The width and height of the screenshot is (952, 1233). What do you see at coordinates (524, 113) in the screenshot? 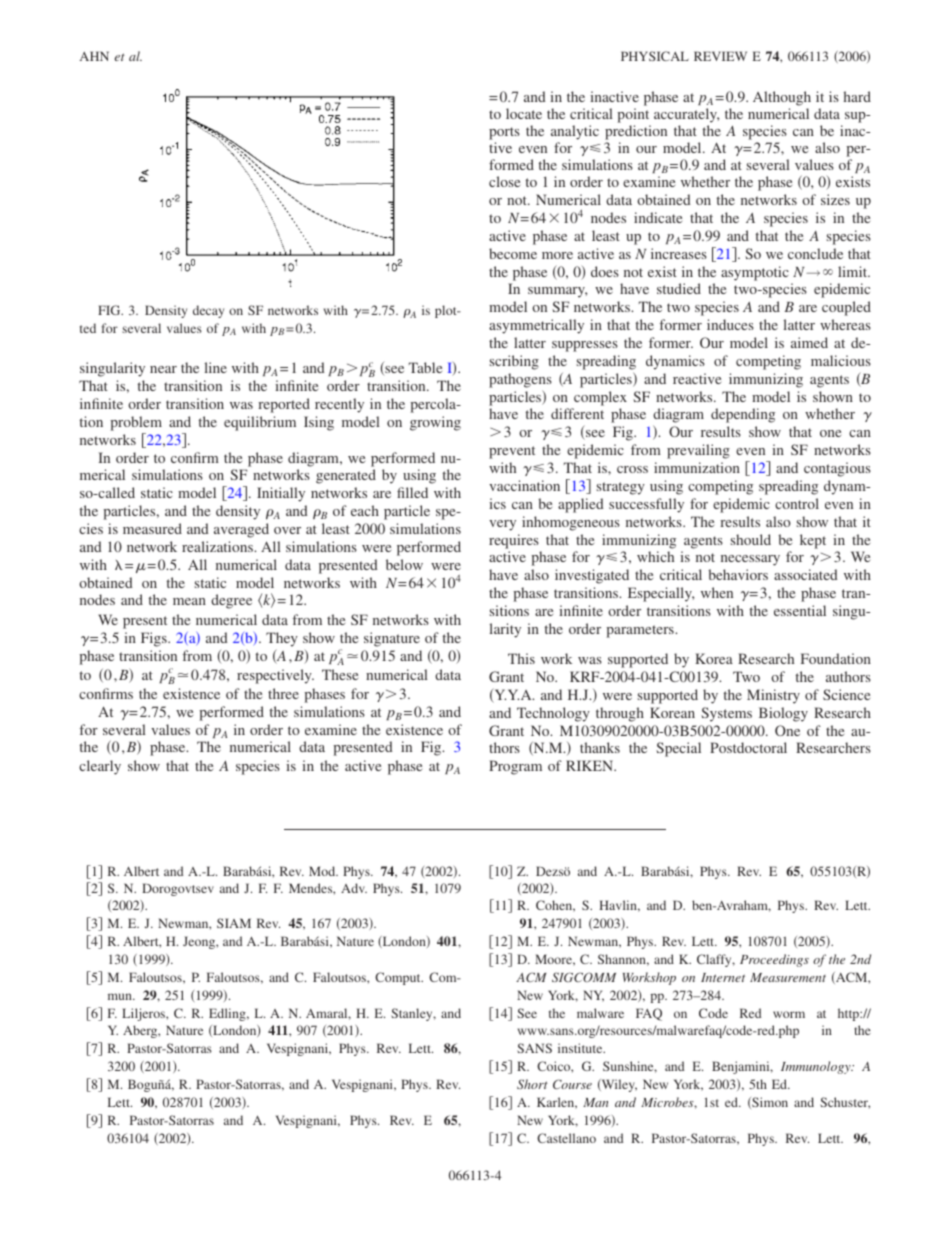
I see `locate` at bounding box center [524, 113].
